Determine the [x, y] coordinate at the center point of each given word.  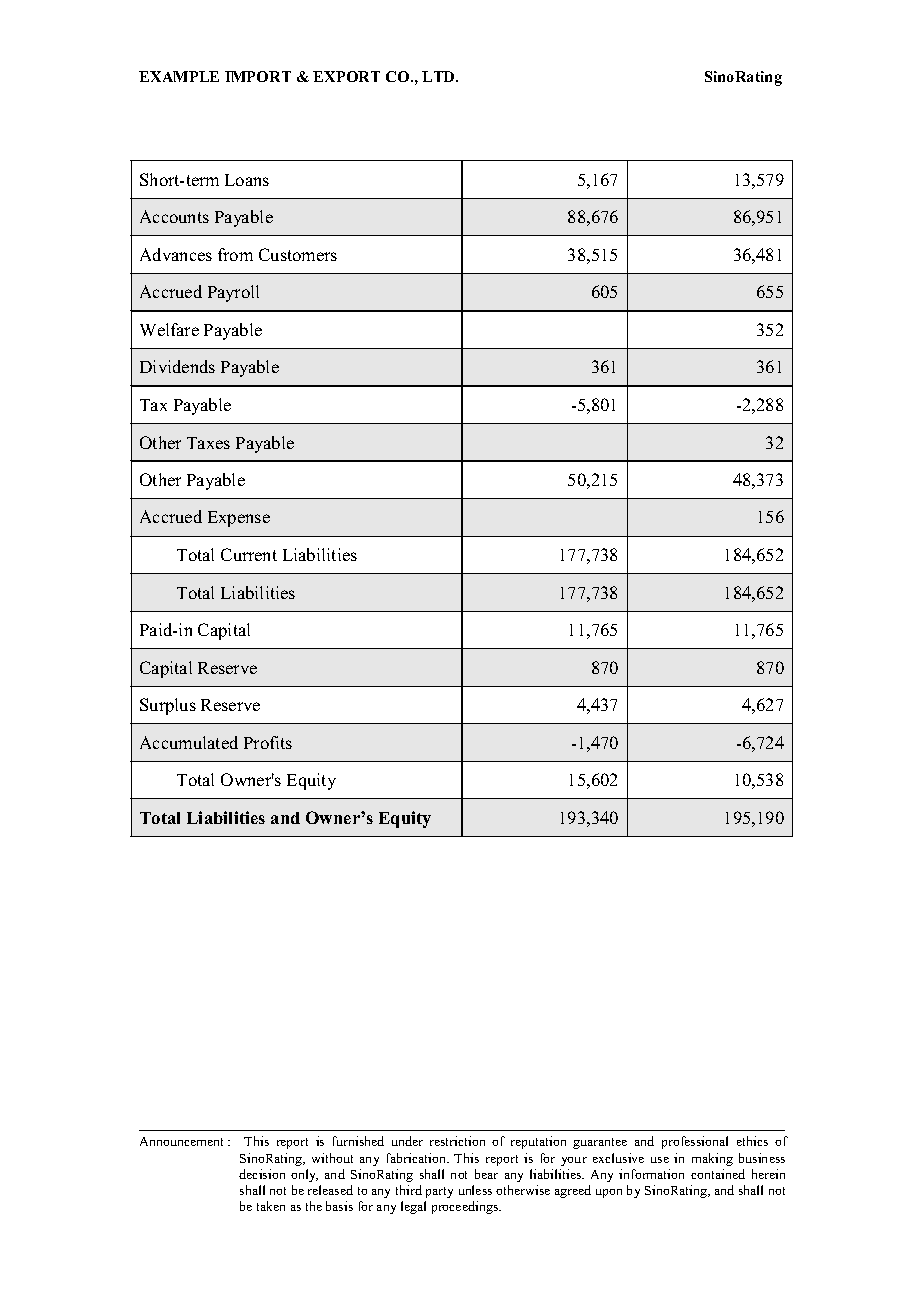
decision [262, 1174]
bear [486, 1174]
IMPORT [258, 76]
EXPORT [346, 76]
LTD [439, 76]
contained [718, 1174]
